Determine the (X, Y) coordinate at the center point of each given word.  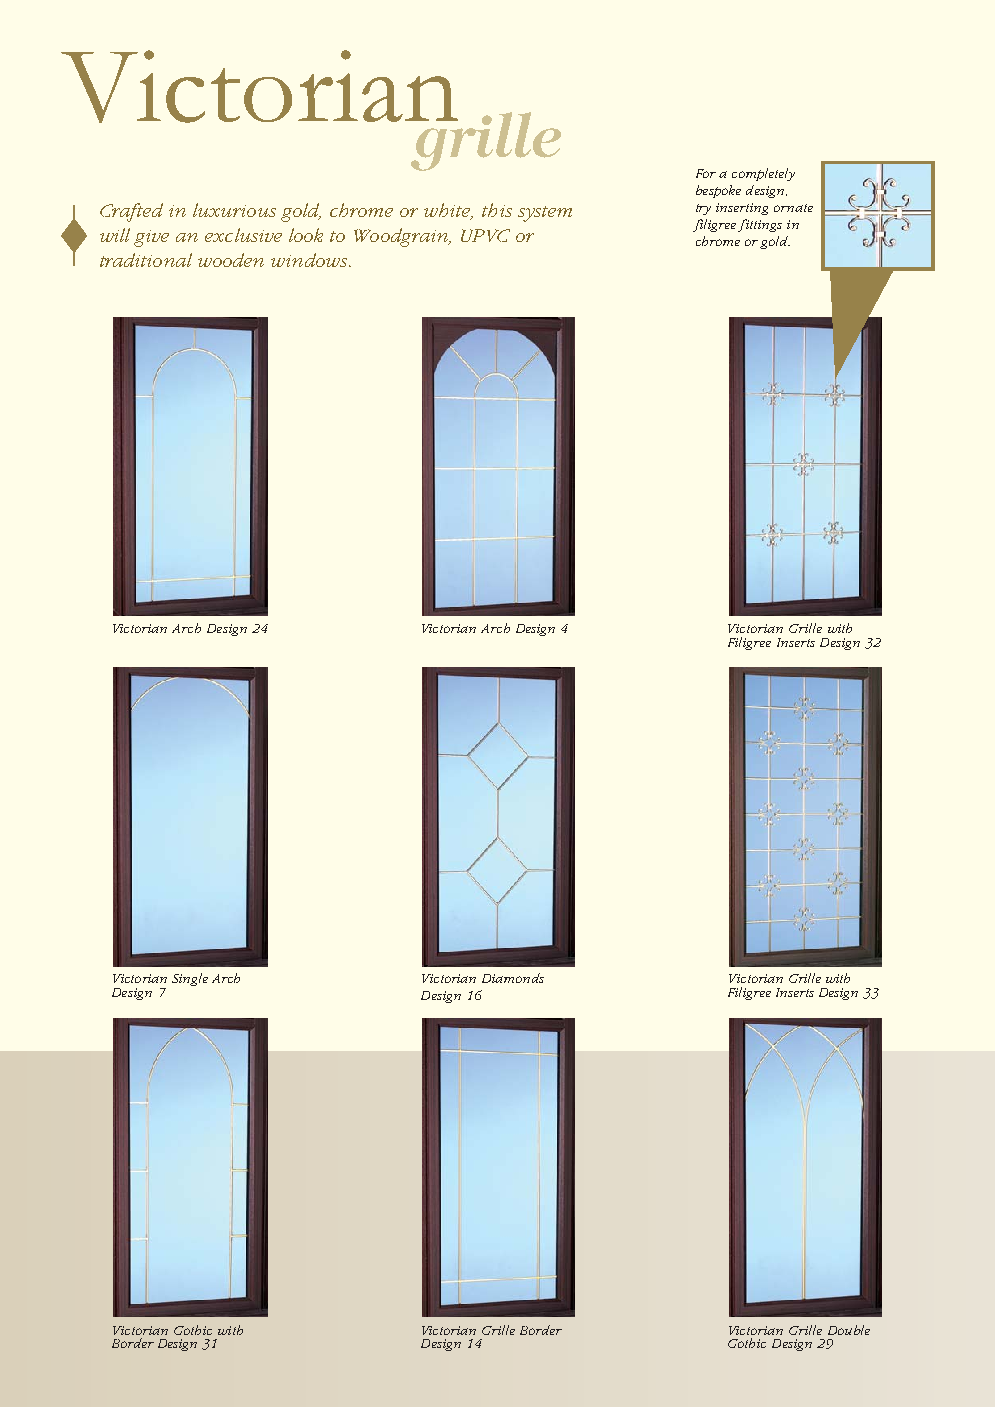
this (497, 210)
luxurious (234, 210)
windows (310, 260)
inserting (742, 209)
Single (190, 979)
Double (849, 1330)
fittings (760, 225)
